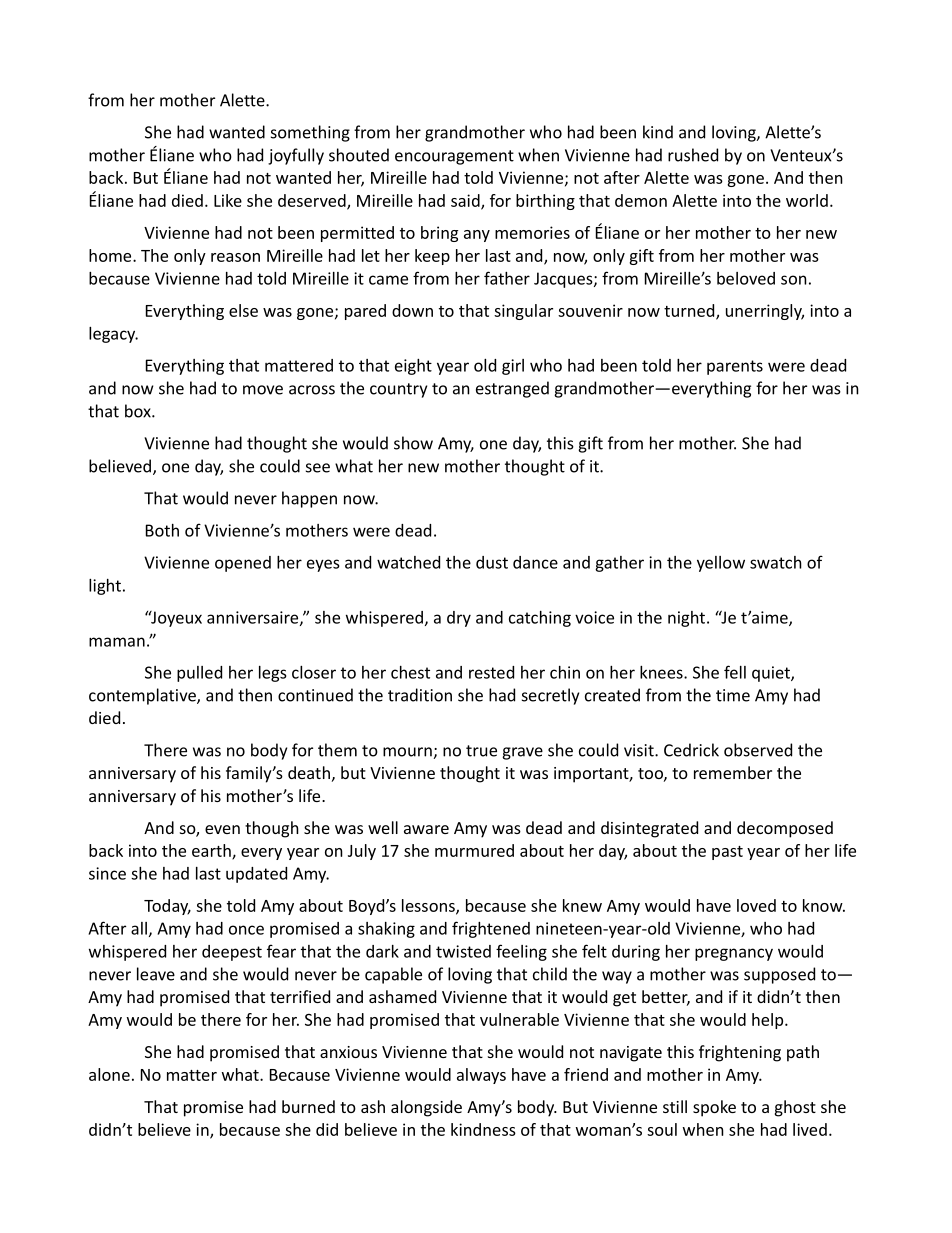 This document has width=952, height=1233. What do you see at coordinates (734, 954) in the document?
I see `pregnancy` at bounding box center [734, 954].
